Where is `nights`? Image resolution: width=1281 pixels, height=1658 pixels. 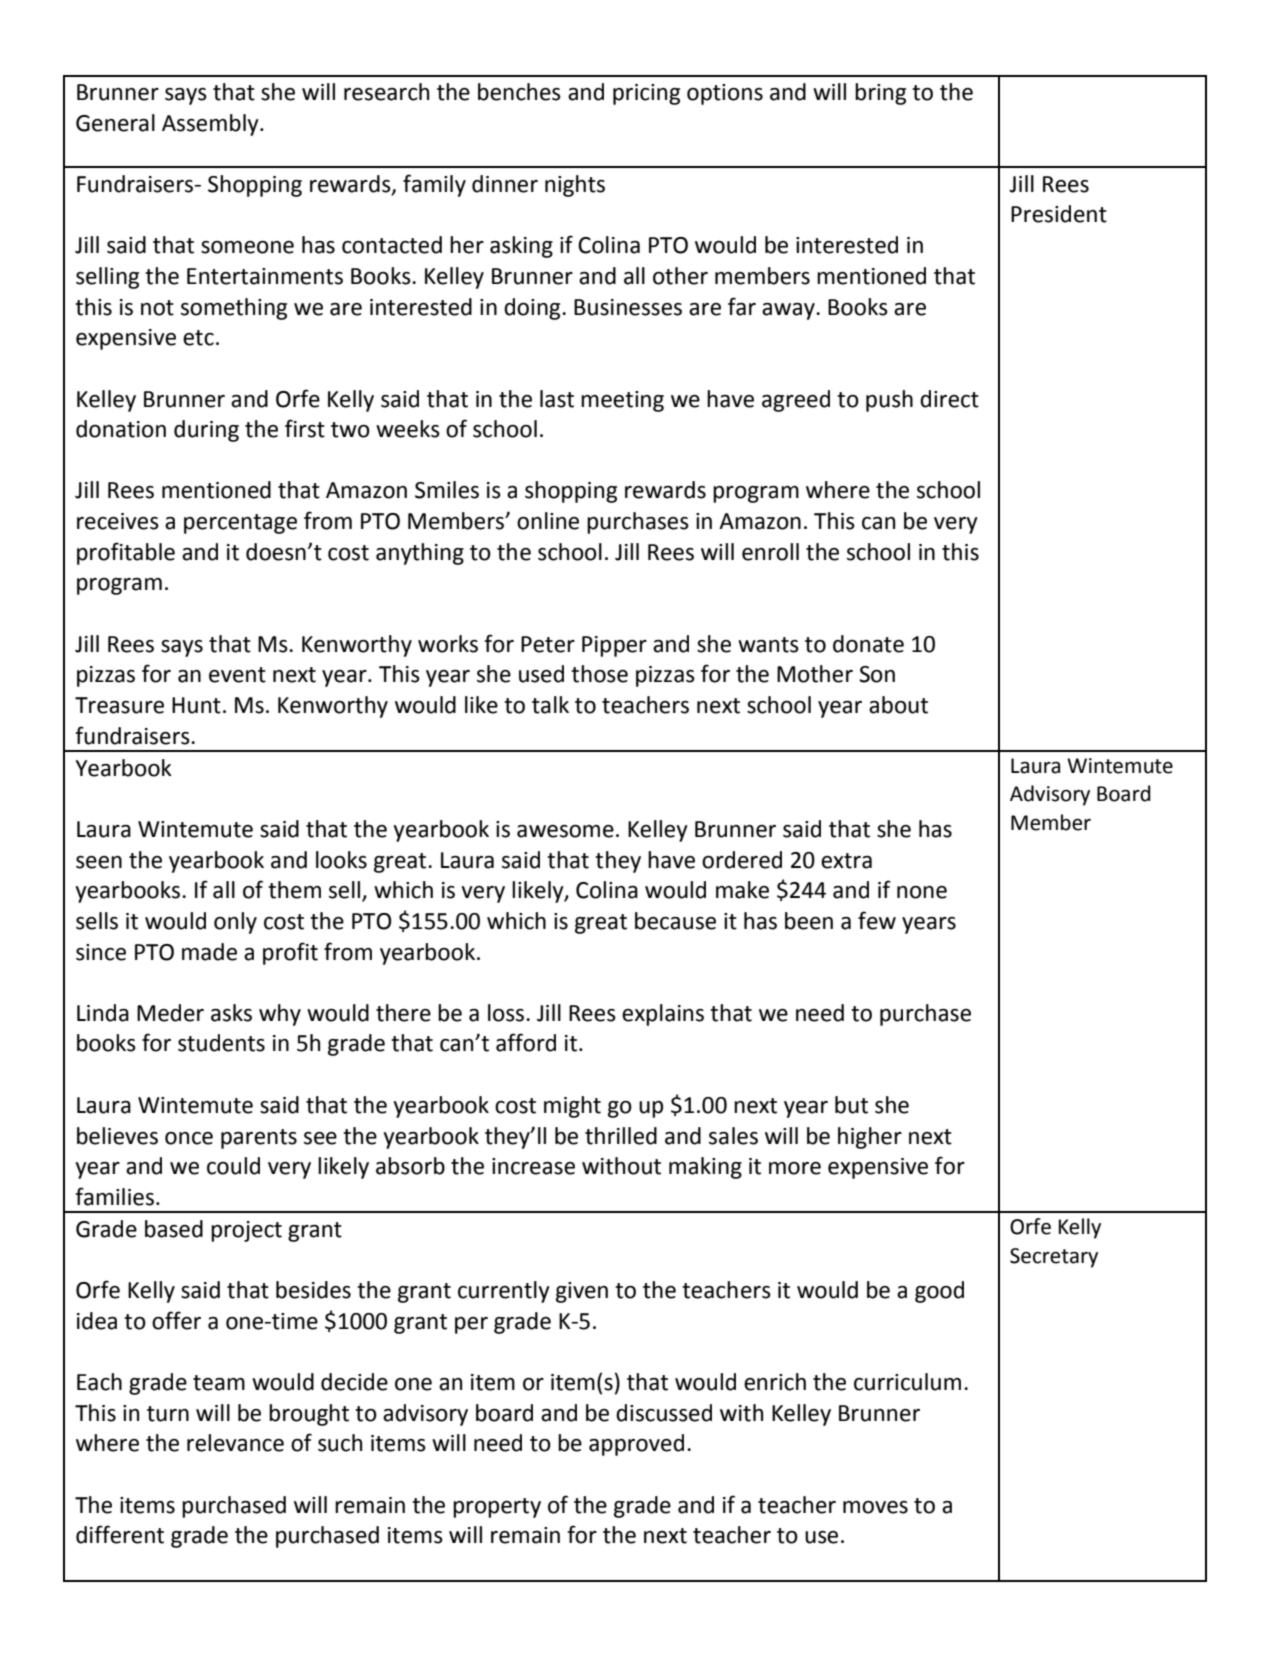
nights is located at coordinates (575, 186).
